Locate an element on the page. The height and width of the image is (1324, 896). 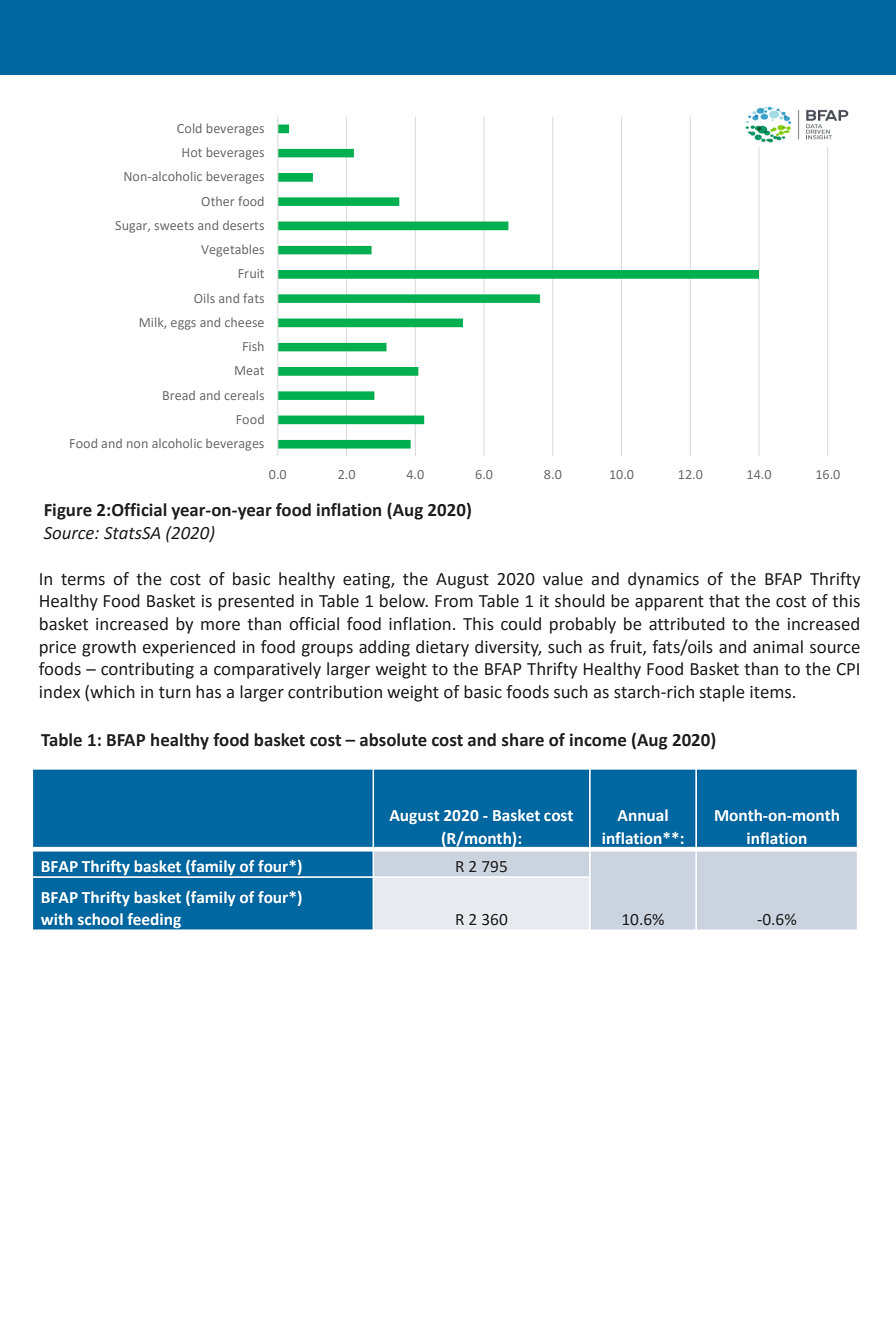
From is located at coordinates (454, 601).
